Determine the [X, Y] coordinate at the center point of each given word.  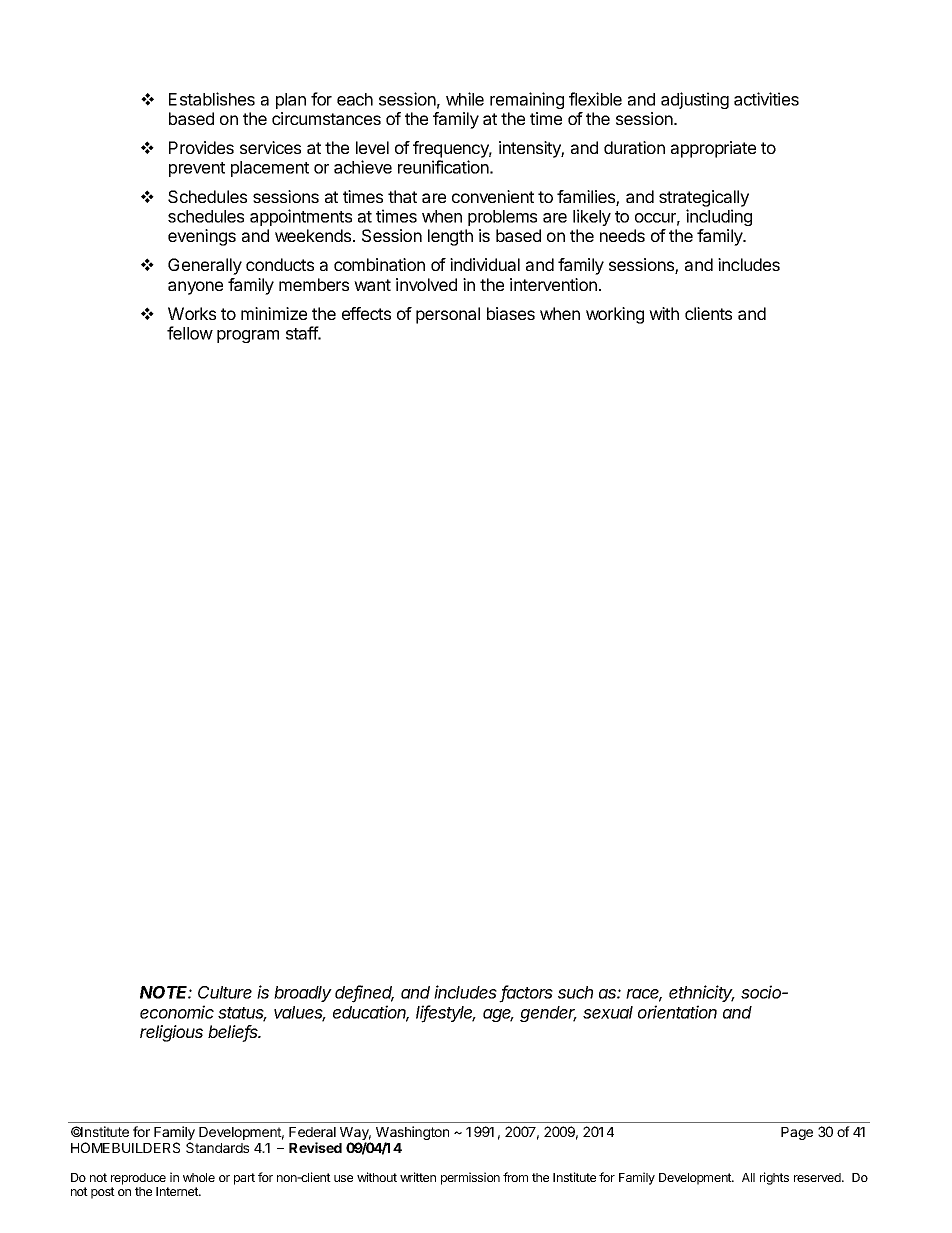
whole [199, 1177]
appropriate [713, 149]
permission [470, 1178]
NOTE [166, 992]
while [465, 99]
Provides [201, 147]
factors [526, 993]
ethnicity [702, 993]
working [615, 315]
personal [448, 315]
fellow [190, 333]
